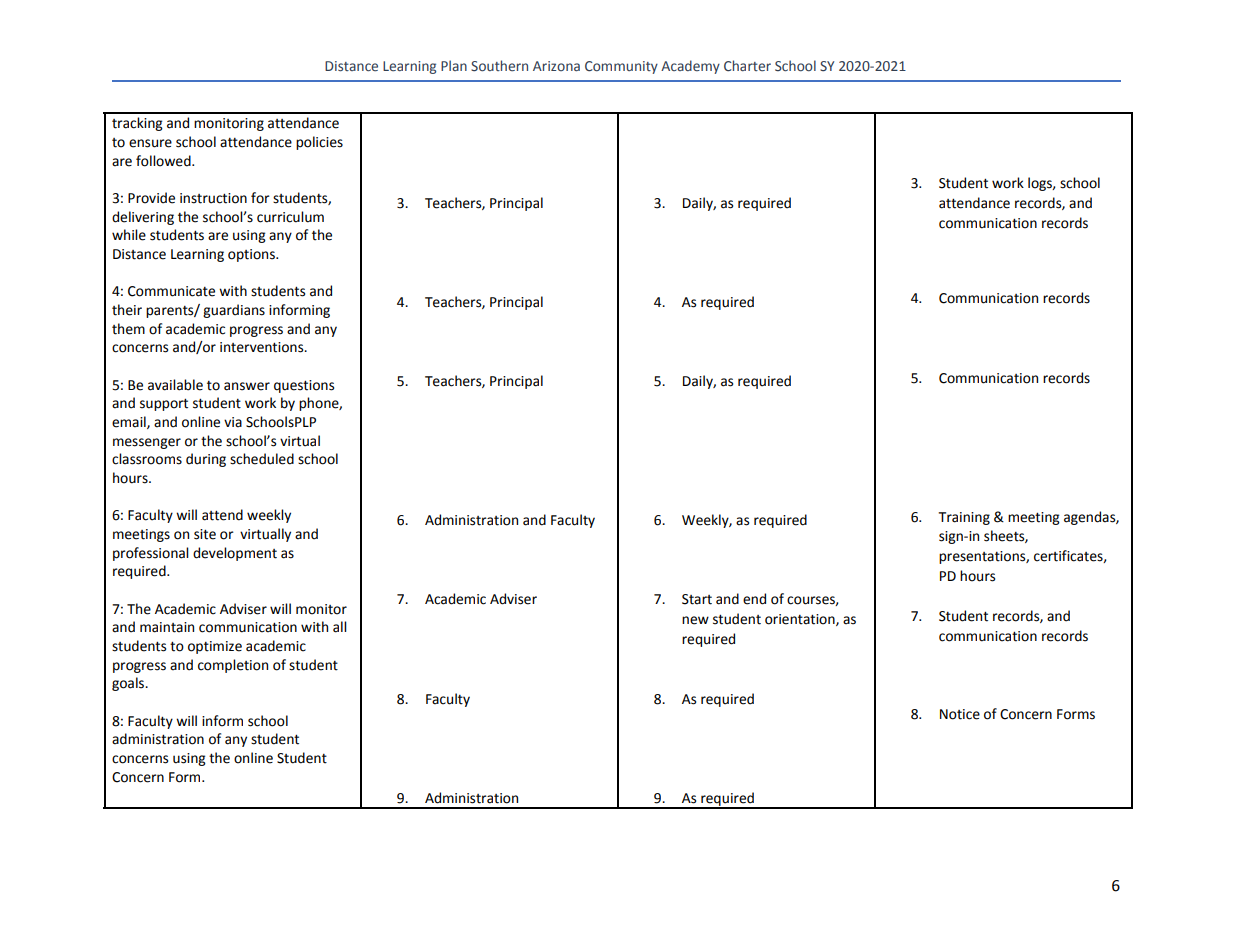 The width and height of the page is (1233, 952). I want to click on Charter, so click(747, 66).
